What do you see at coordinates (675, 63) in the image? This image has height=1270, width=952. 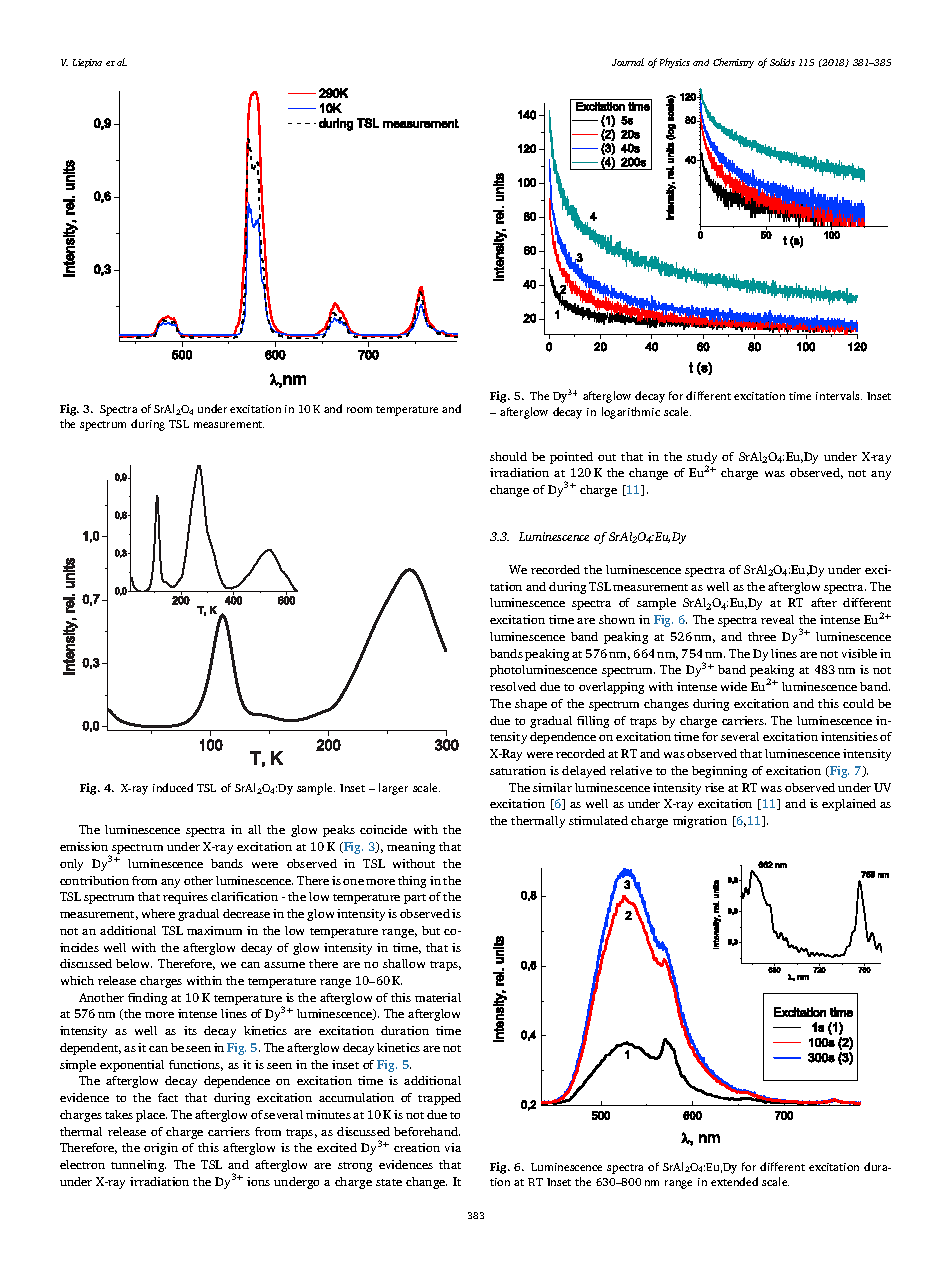 I see `Physics` at bounding box center [675, 63].
